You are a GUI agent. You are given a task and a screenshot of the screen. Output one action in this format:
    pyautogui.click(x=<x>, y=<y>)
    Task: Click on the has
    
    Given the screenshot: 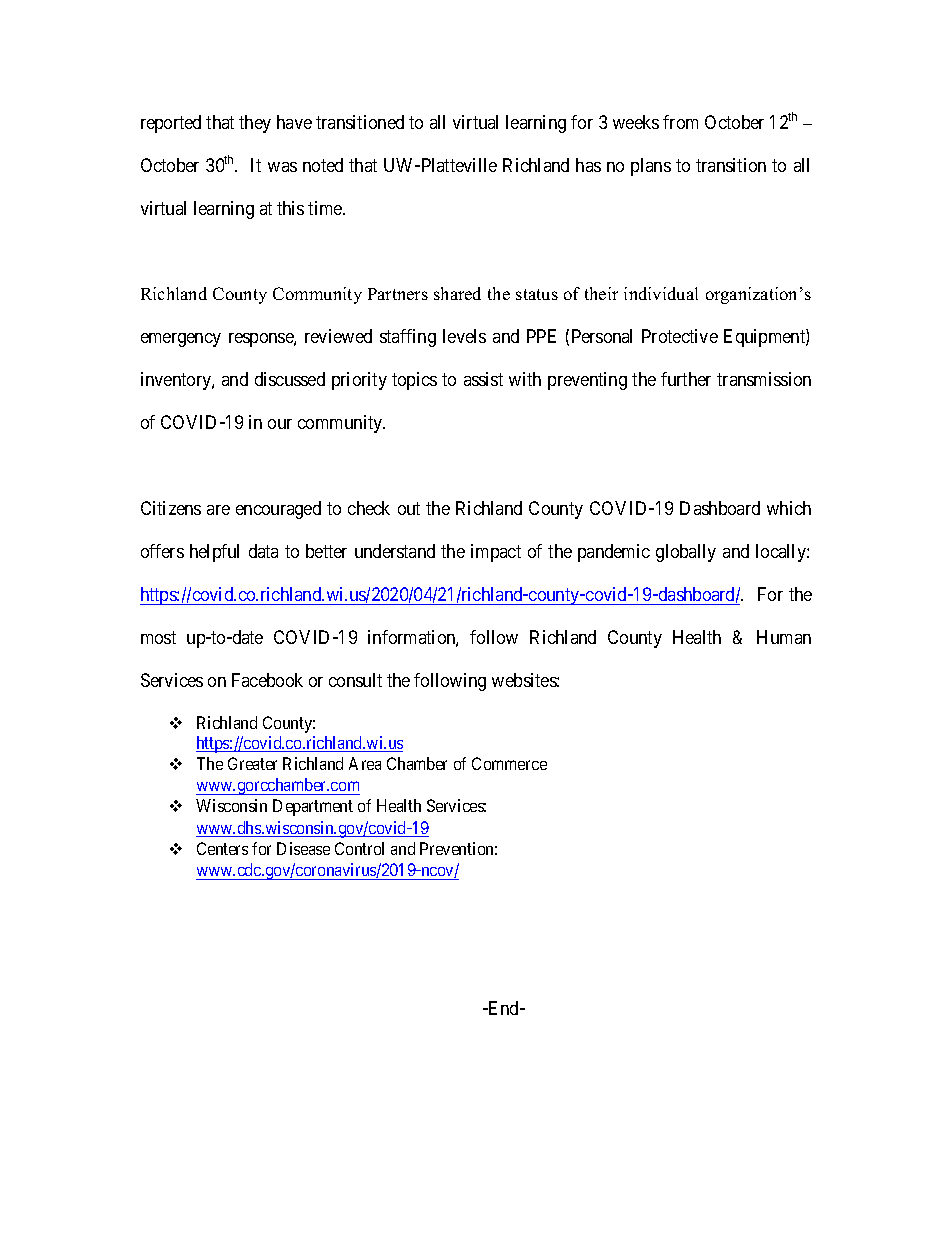 What is the action you would take?
    pyautogui.click(x=588, y=165)
